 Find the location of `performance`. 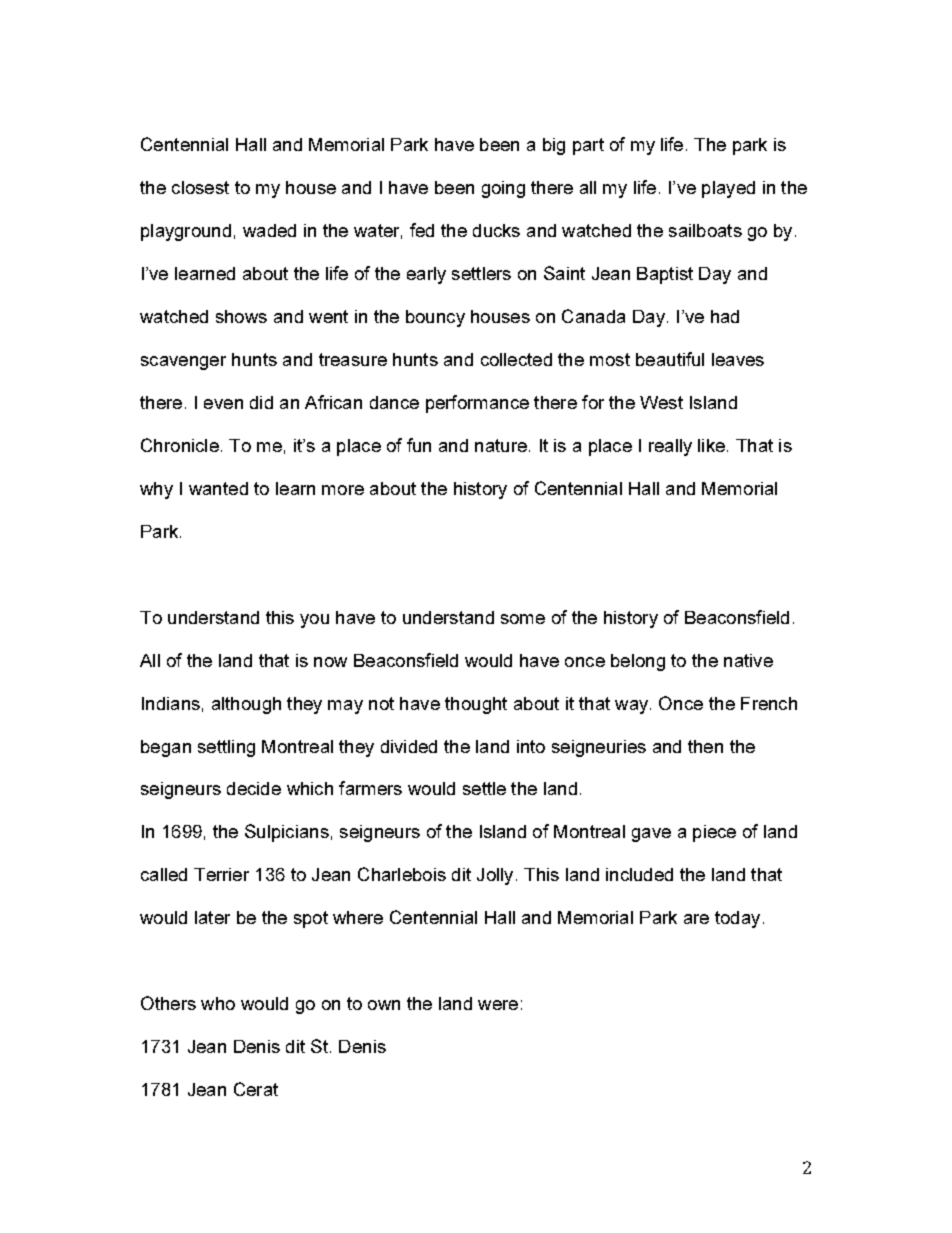

performance is located at coordinates (477, 404).
